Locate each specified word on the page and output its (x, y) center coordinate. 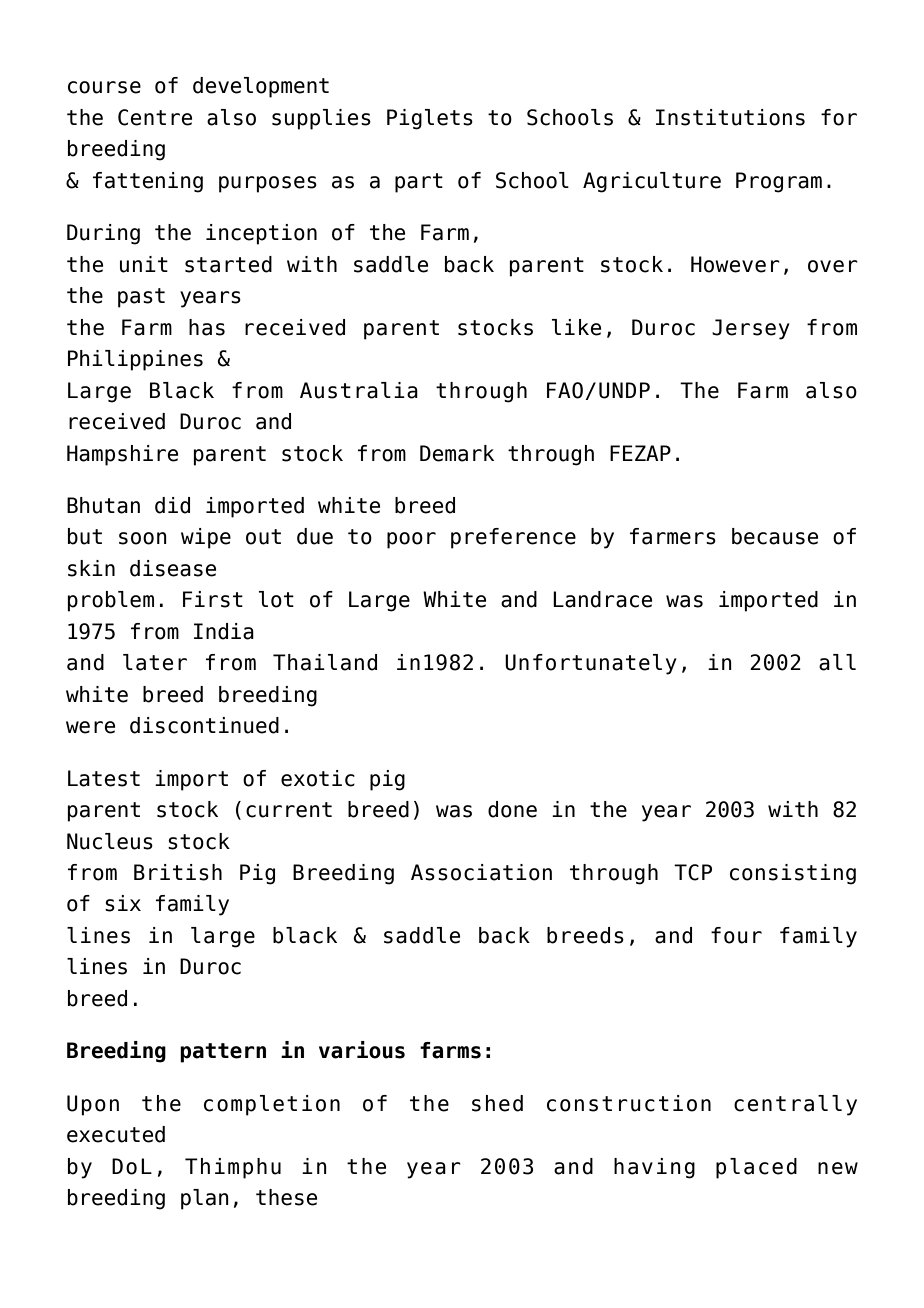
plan (205, 1199)
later (155, 662)
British (178, 872)
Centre (155, 117)
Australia (359, 390)
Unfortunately (591, 664)
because (775, 536)
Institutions (730, 117)
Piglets (430, 119)
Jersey (751, 329)
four (736, 935)
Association (481, 872)
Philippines (135, 360)
